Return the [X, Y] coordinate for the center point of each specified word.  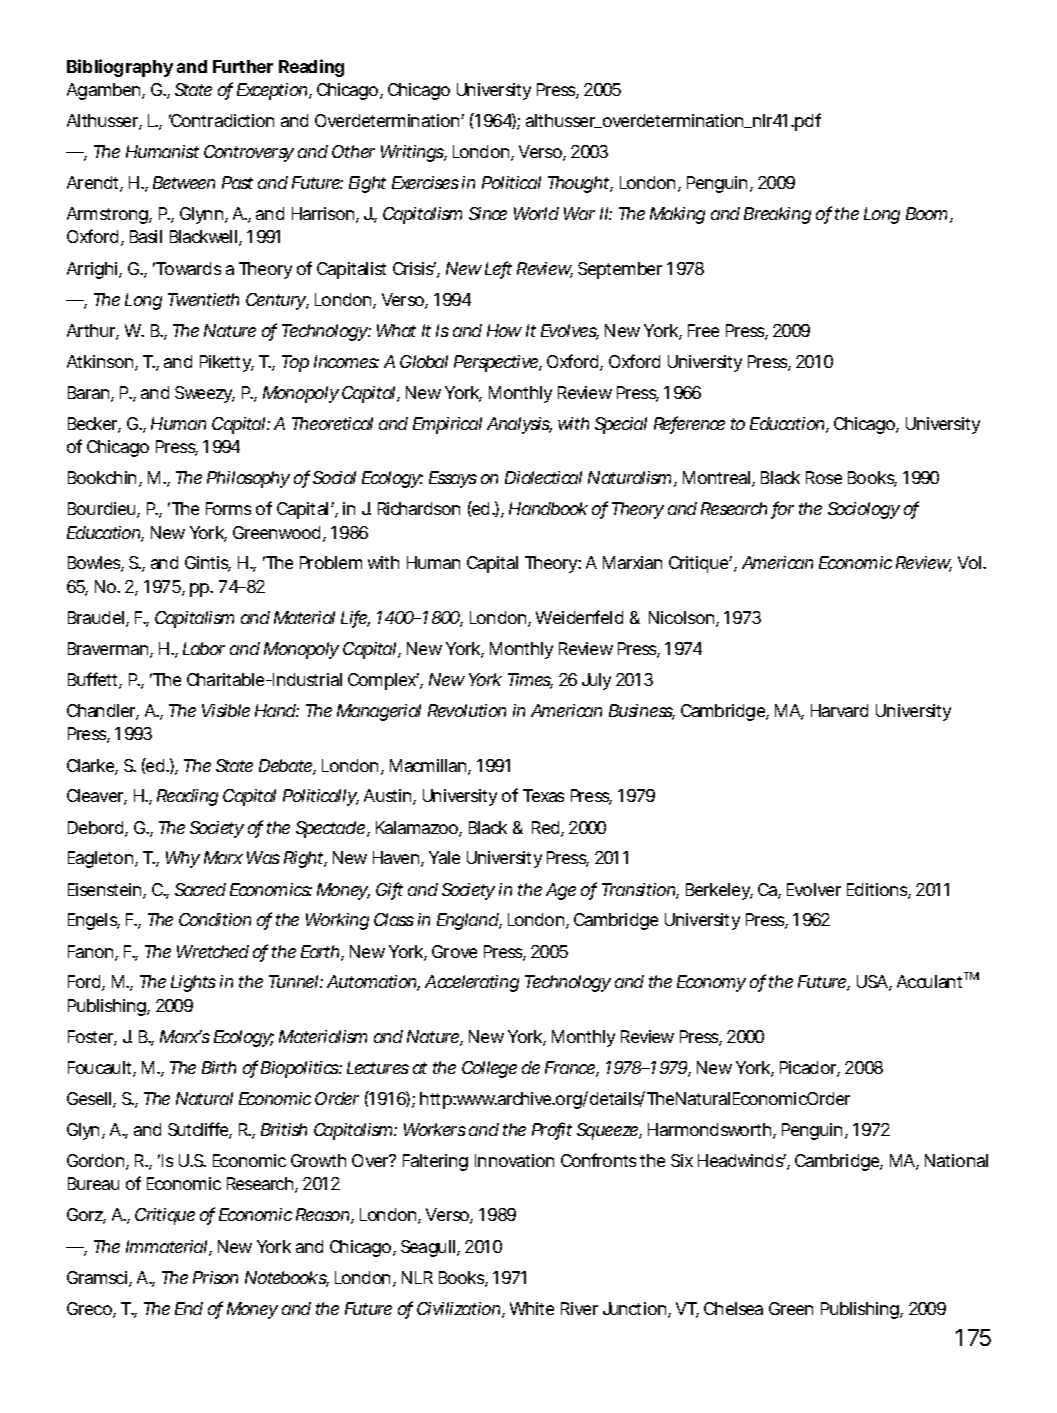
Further [243, 66]
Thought [579, 184]
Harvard [839, 710]
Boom [926, 213]
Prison [215, 1277]
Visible [226, 710]
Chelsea [733, 1308]
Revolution [467, 710]
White [532, 1308]
